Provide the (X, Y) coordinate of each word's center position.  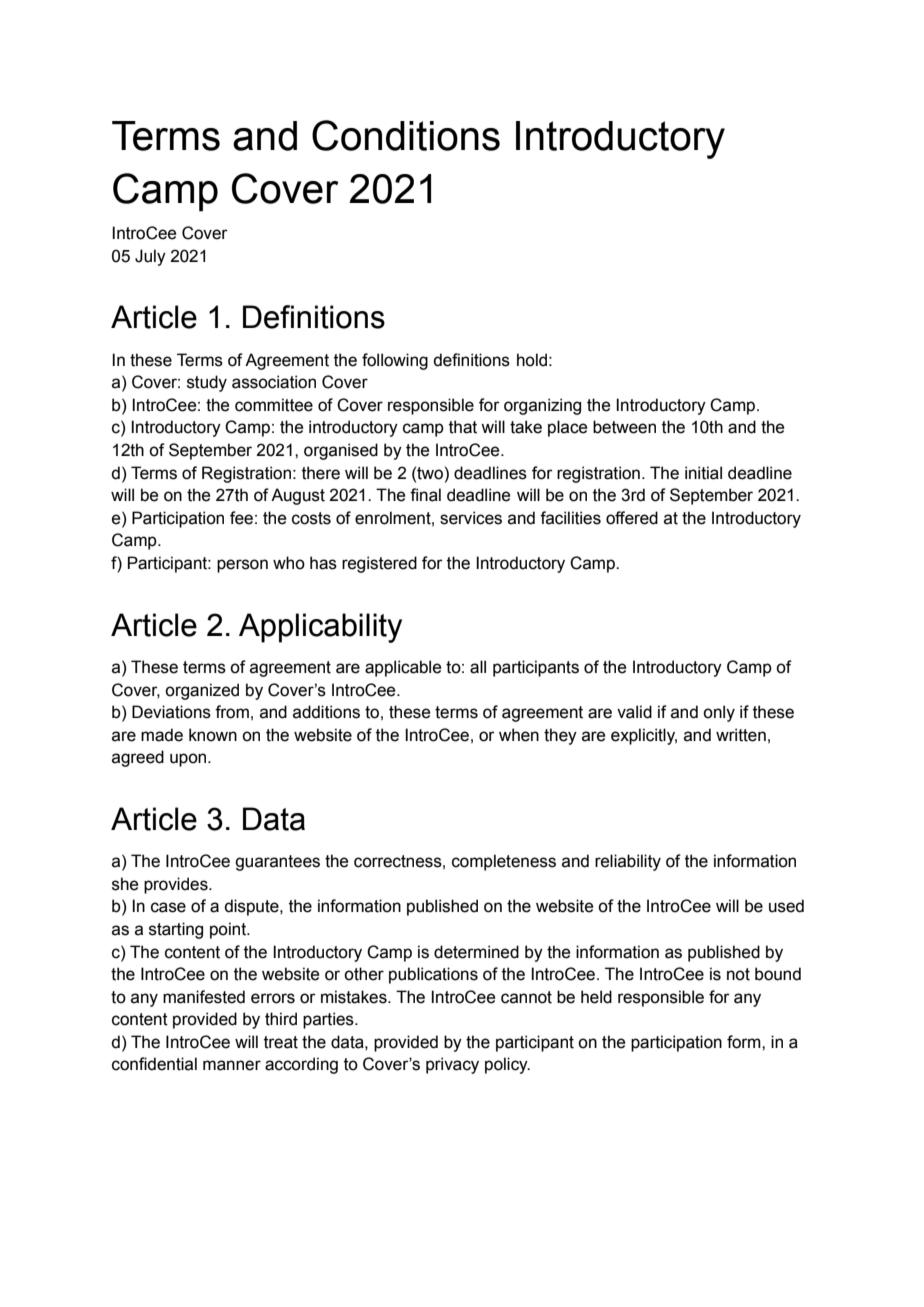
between (624, 427)
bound (778, 974)
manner (232, 1065)
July (150, 257)
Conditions (406, 135)
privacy (452, 1065)
